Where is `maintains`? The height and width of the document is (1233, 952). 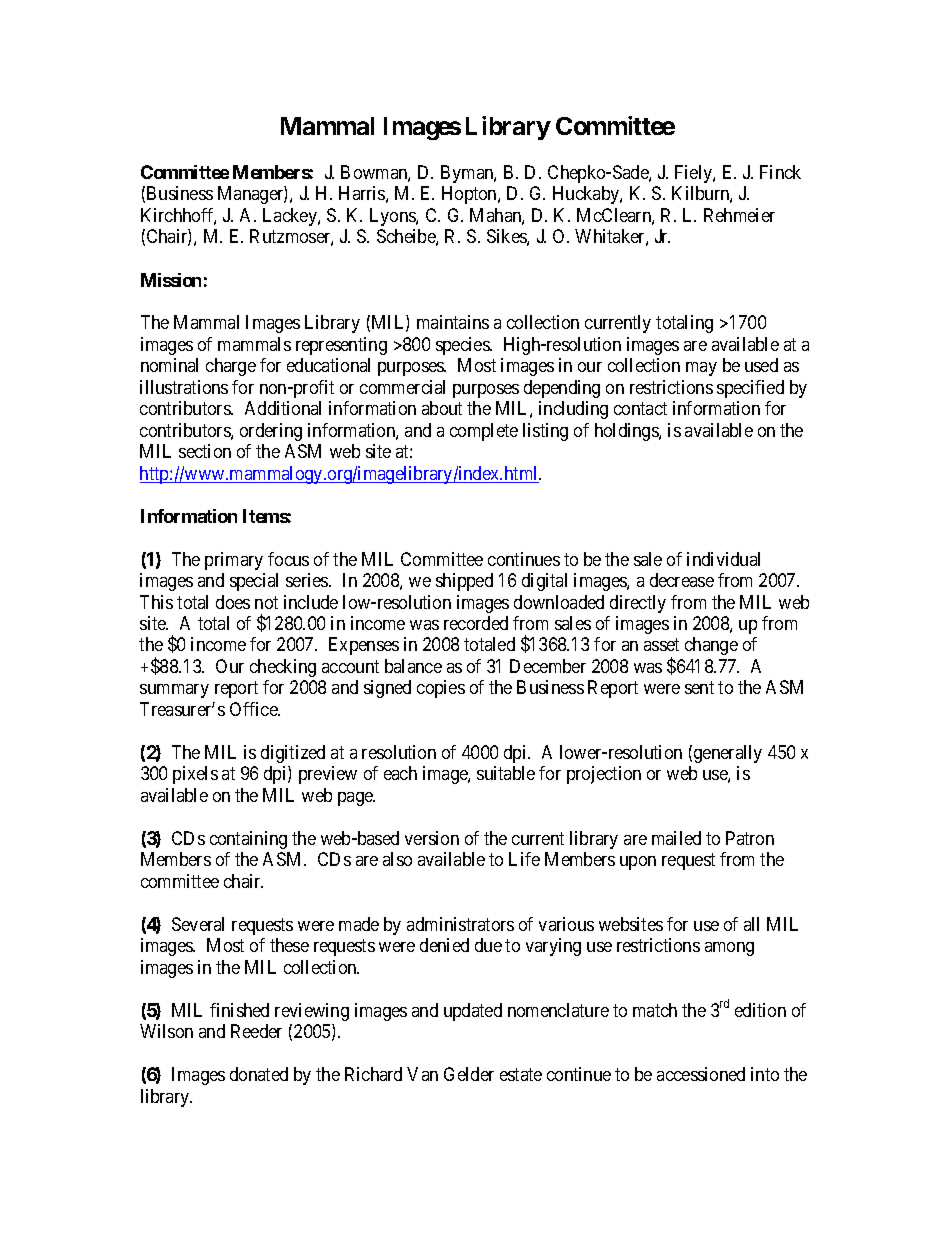
maintains is located at coordinates (453, 322).
